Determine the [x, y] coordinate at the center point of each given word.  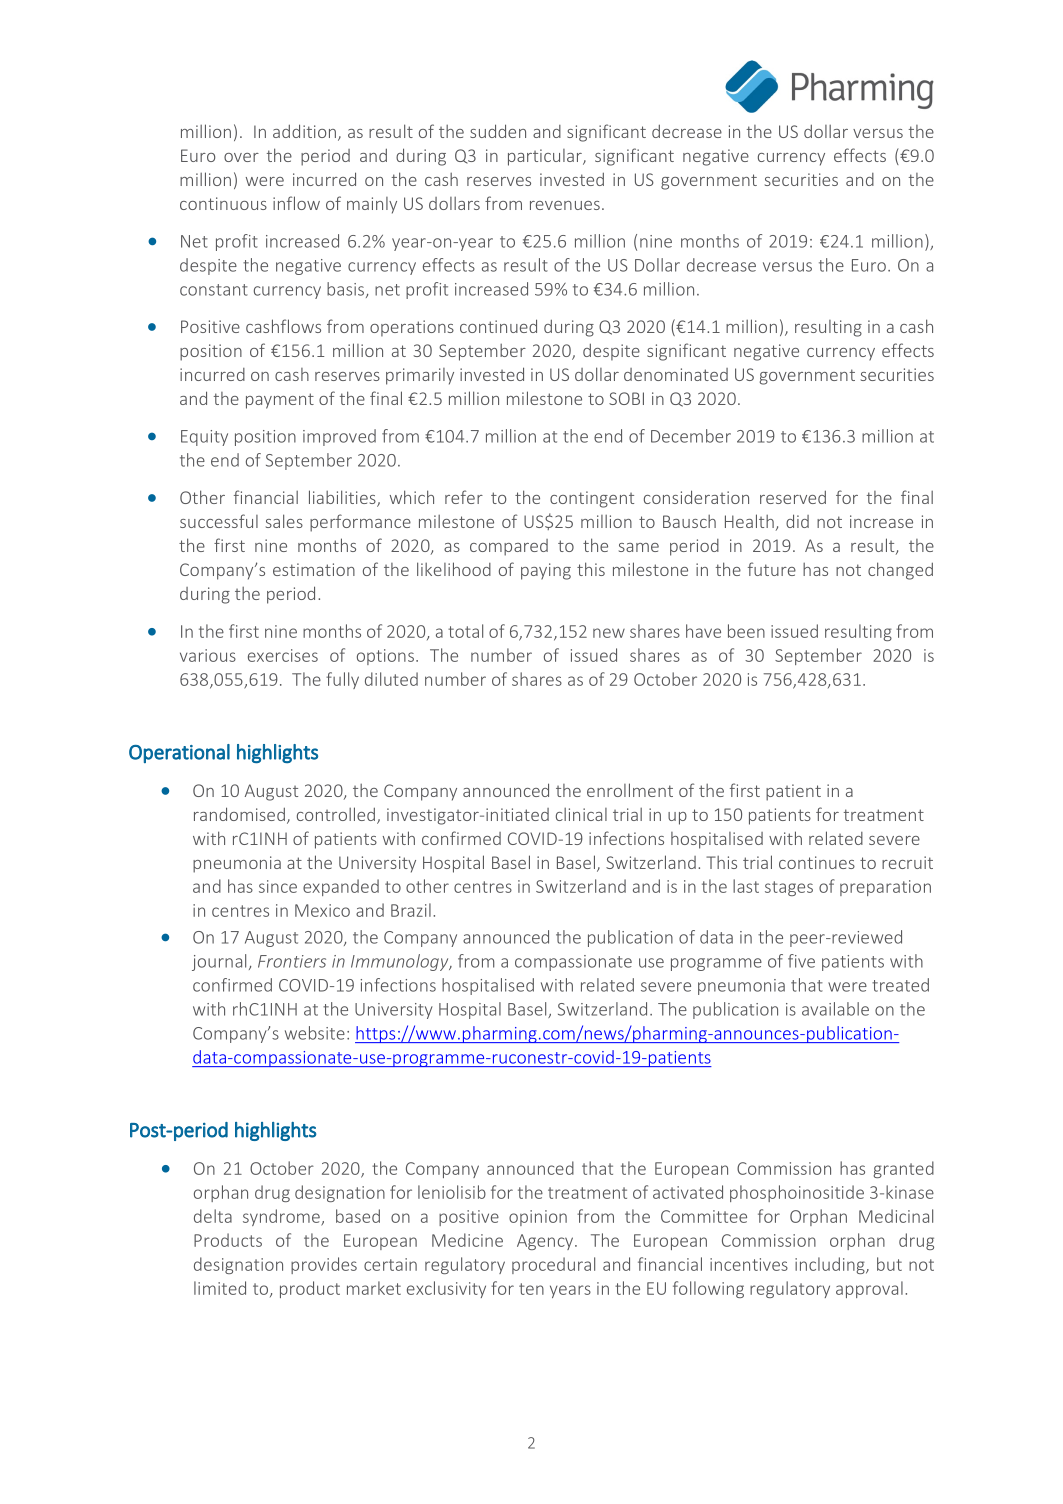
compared [509, 547]
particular [546, 157]
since [278, 886]
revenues [565, 205]
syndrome [282, 1217]
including [831, 1265]
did [797, 521]
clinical [581, 814]
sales [284, 521]
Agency [546, 1242]
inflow [296, 203]
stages [789, 888]
